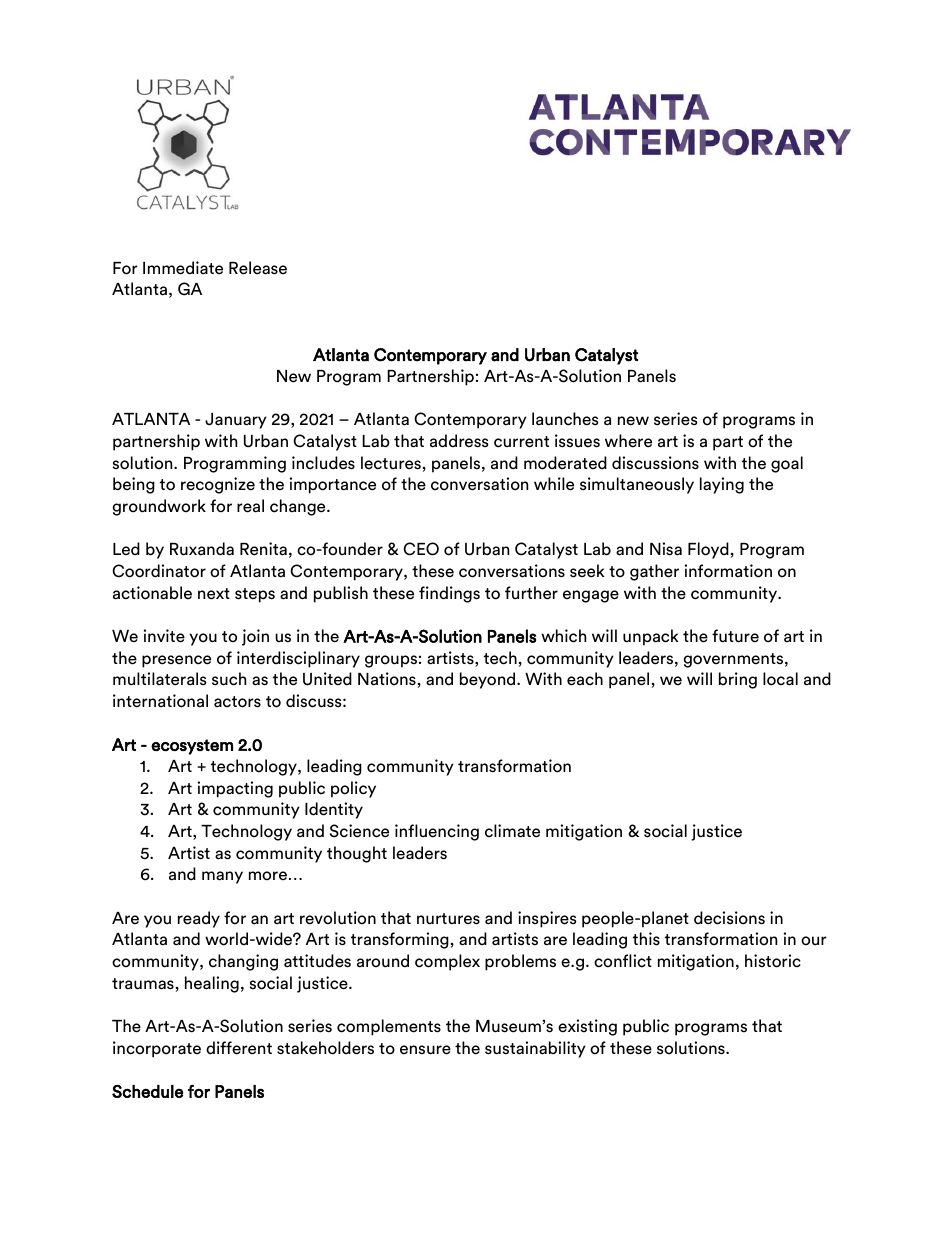  I want to click on Release, so click(258, 268).
